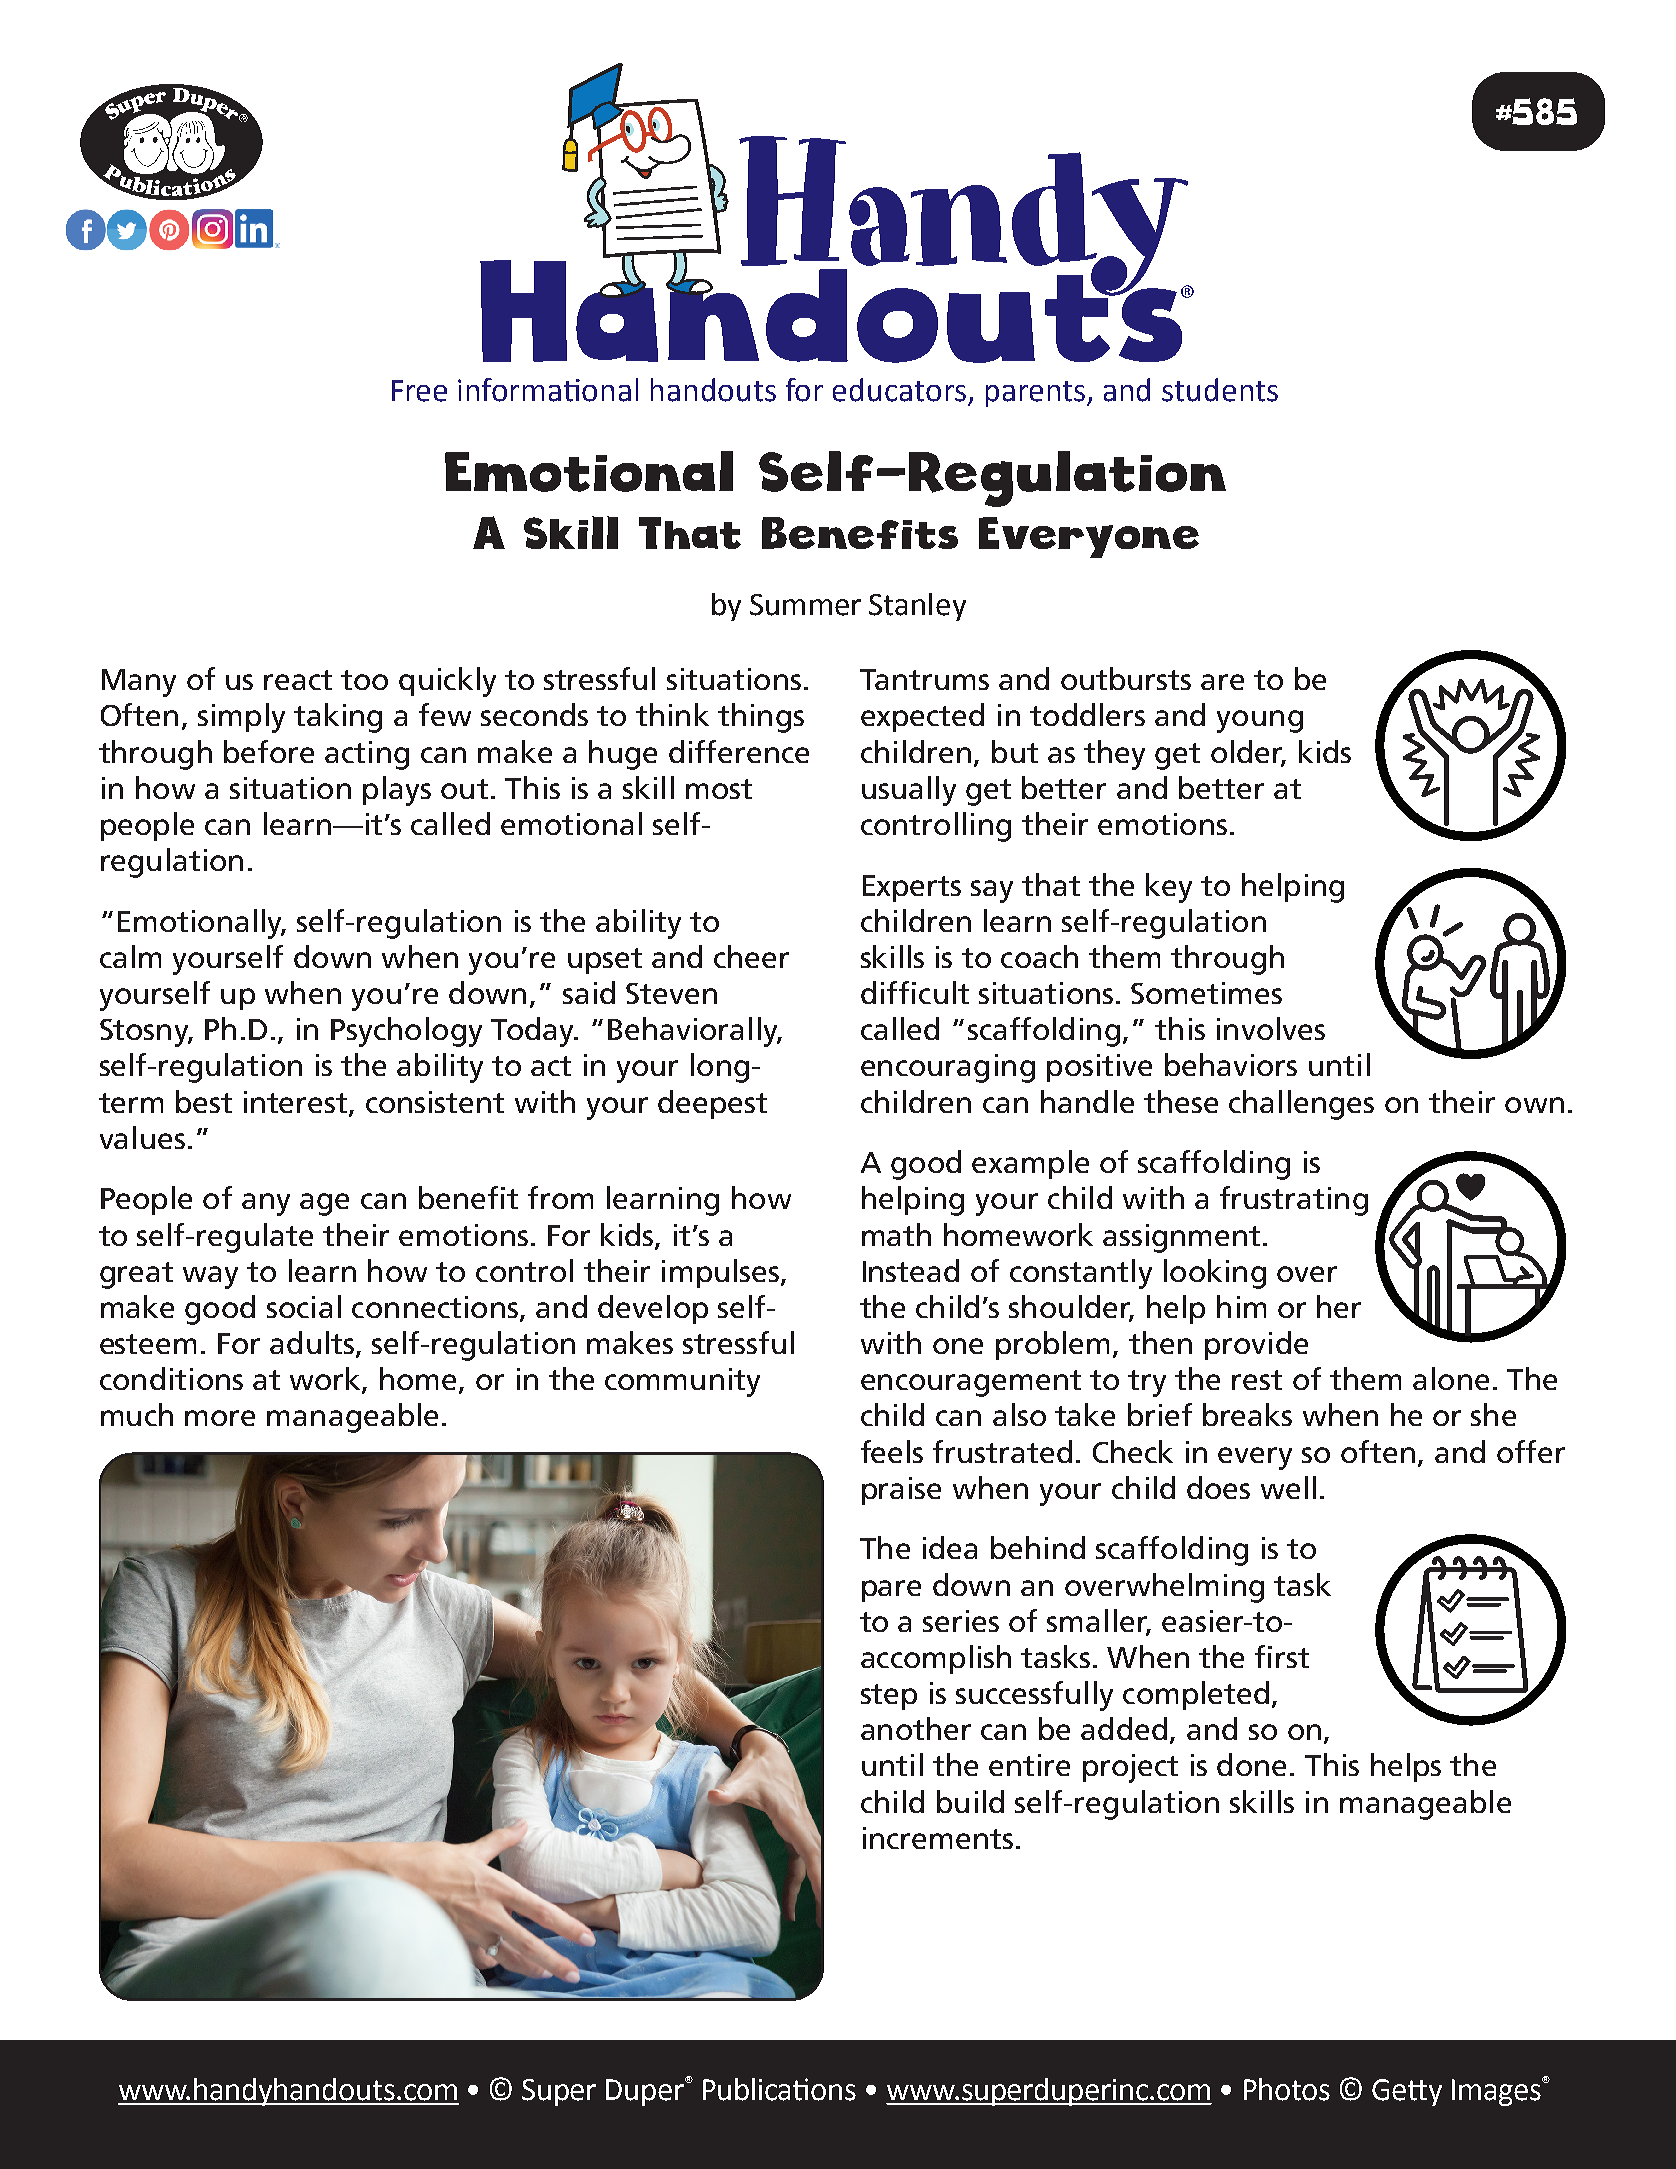 The image size is (1676, 2169). What do you see at coordinates (896, 1234) in the document?
I see `math` at bounding box center [896, 1234].
